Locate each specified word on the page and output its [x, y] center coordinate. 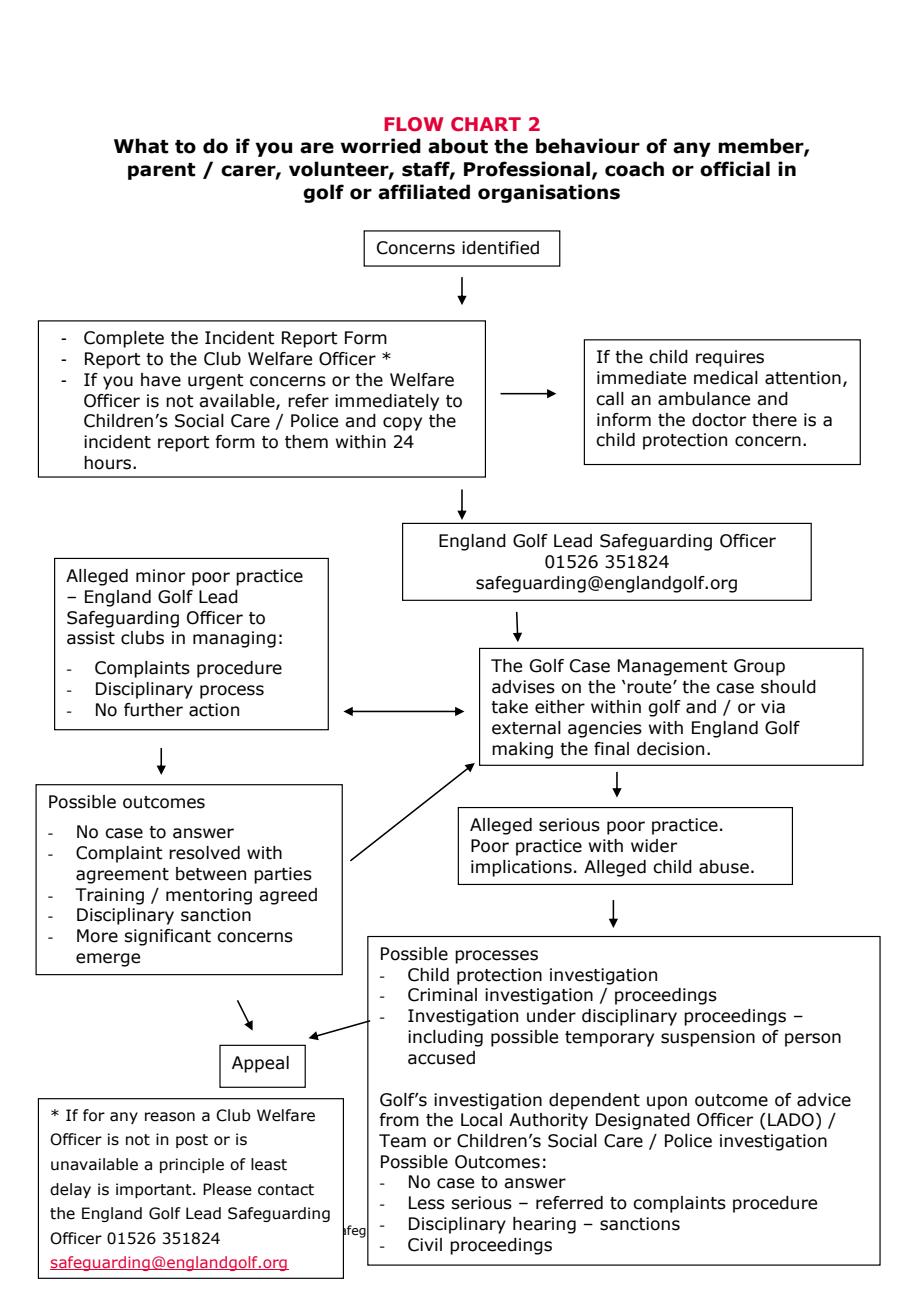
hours [107, 463]
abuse [724, 867]
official [735, 169]
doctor [719, 420]
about [458, 146]
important [155, 1190]
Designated [643, 1121]
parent [162, 171]
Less [427, 1203]
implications [521, 868]
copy [402, 424]
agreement [122, 876]
